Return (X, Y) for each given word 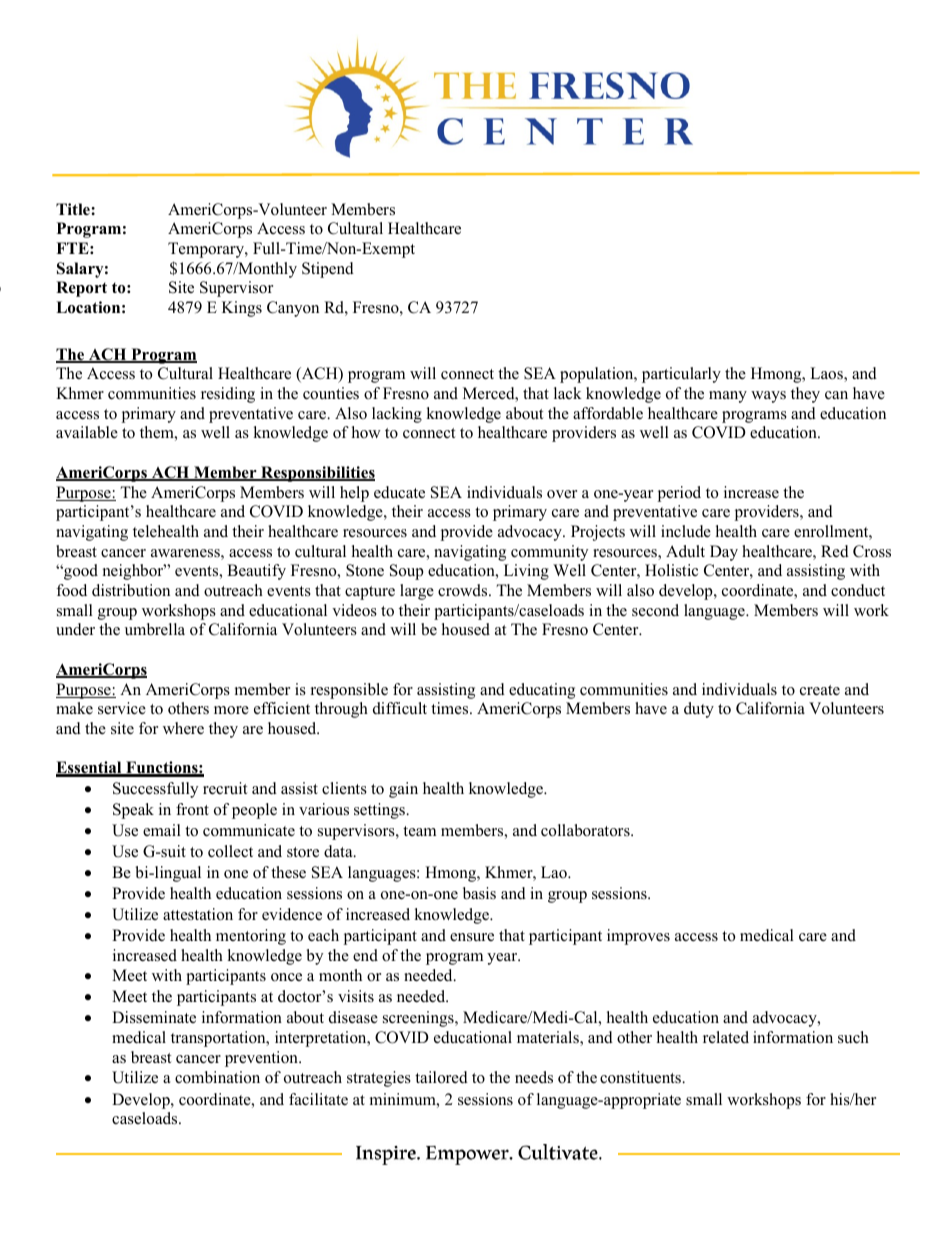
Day (724, 553)
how (366, 432)
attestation (198, 914)
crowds (464, 590)
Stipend (328, 270)
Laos (827, 374)
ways (768, 397)
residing (228, 395)
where (183, 728)
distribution (131, 590)
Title (74, 209)
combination (217, 1077)
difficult (400, 708)
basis (479, 893)
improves (638, 937)
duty (699, 710)
